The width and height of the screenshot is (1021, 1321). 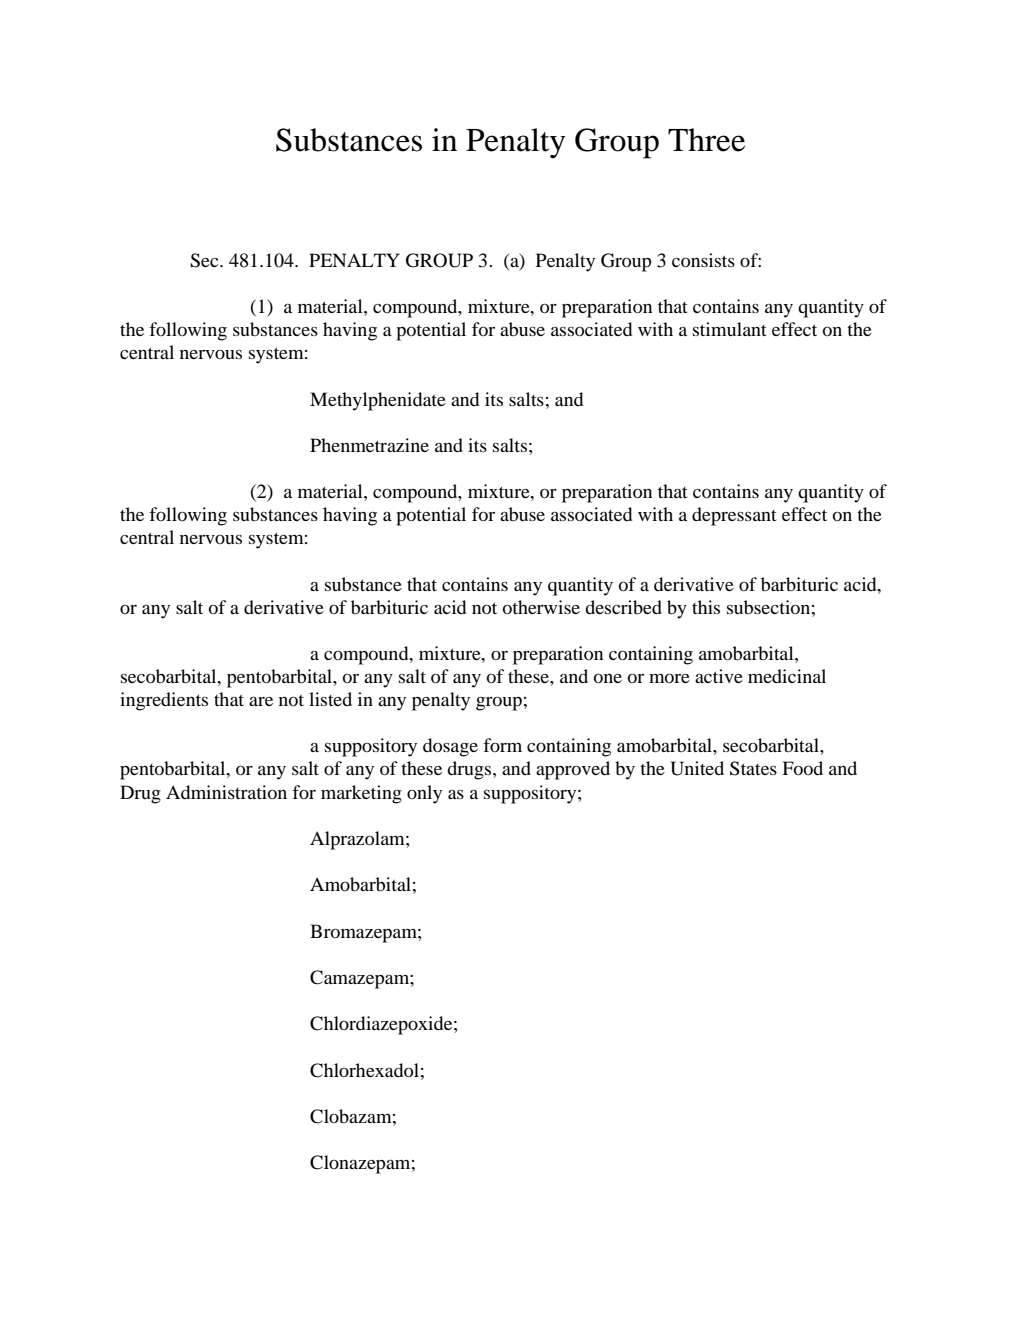 What do you see at coordinates (753, 768) in the screenshot?
I see `States` at bounding box center [753, 768].
